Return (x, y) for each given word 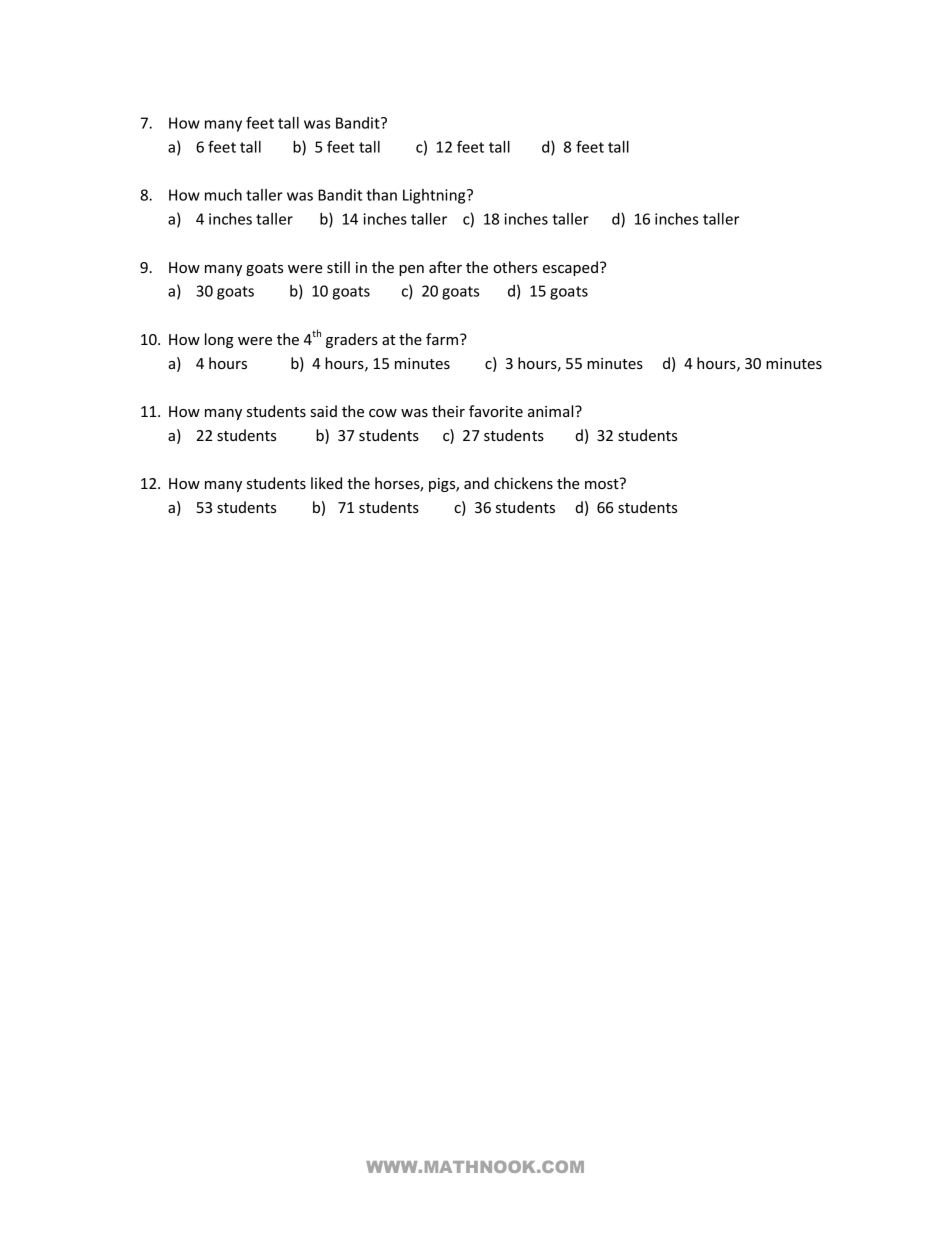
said (323, 411)
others (515, 267)
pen (411, 270)
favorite (496, 411)
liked (326, 483)
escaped (570, 268)
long (219, 340)
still (338, 267)
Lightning (435, 196)
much (223, 195)
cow (383, 413)
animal (552, 411)
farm (442, 339)
